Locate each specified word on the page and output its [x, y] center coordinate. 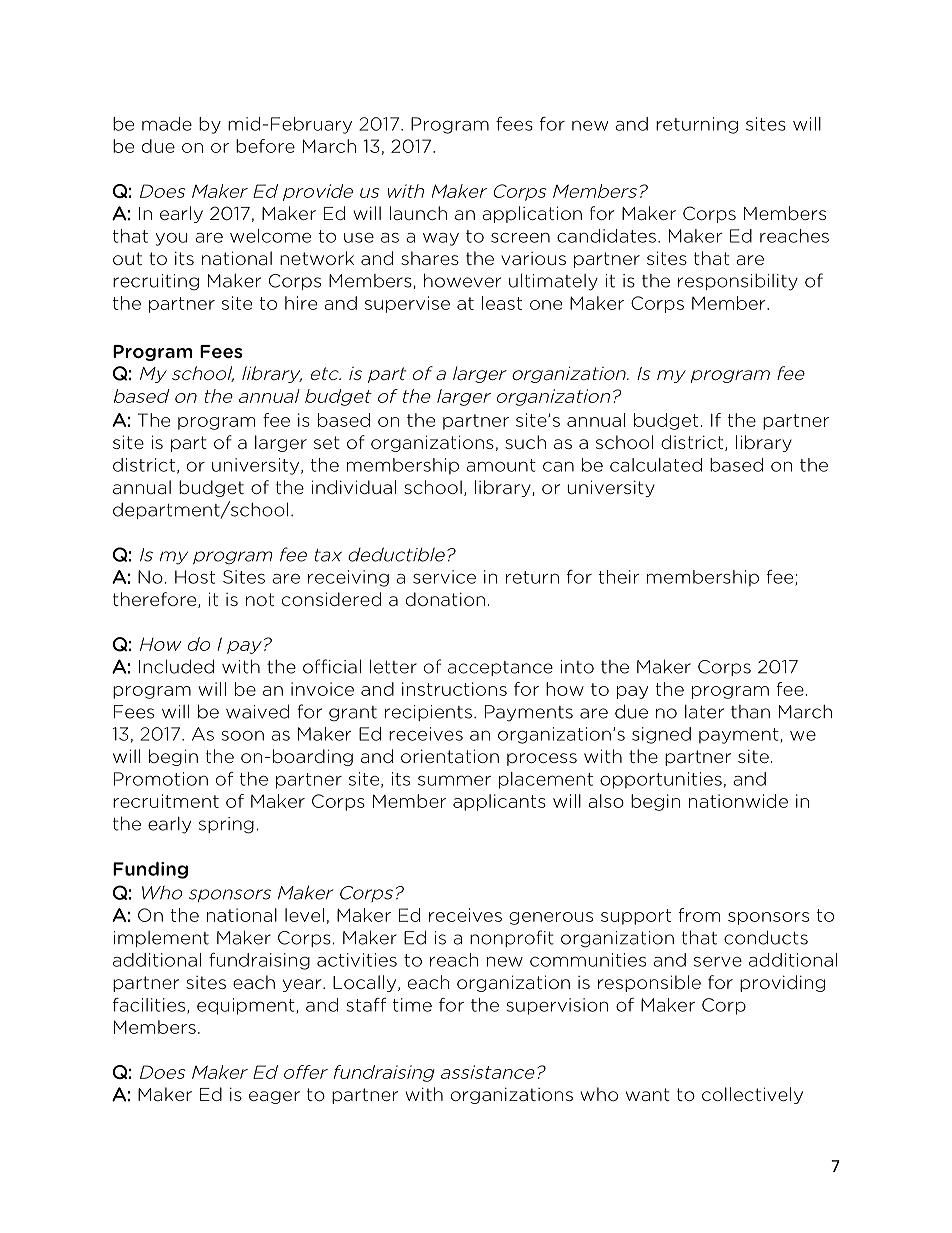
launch [418, 213]
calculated [656, 465]
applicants [499, 802]
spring [226, 825]
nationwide [738, 801]
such [525, 442]
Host [195, 577]
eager [274, 1097]
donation [445, 599]
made [167, 124]
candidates [606, 236]
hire [301, 303]
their [618, 577]
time [412, 1005]
